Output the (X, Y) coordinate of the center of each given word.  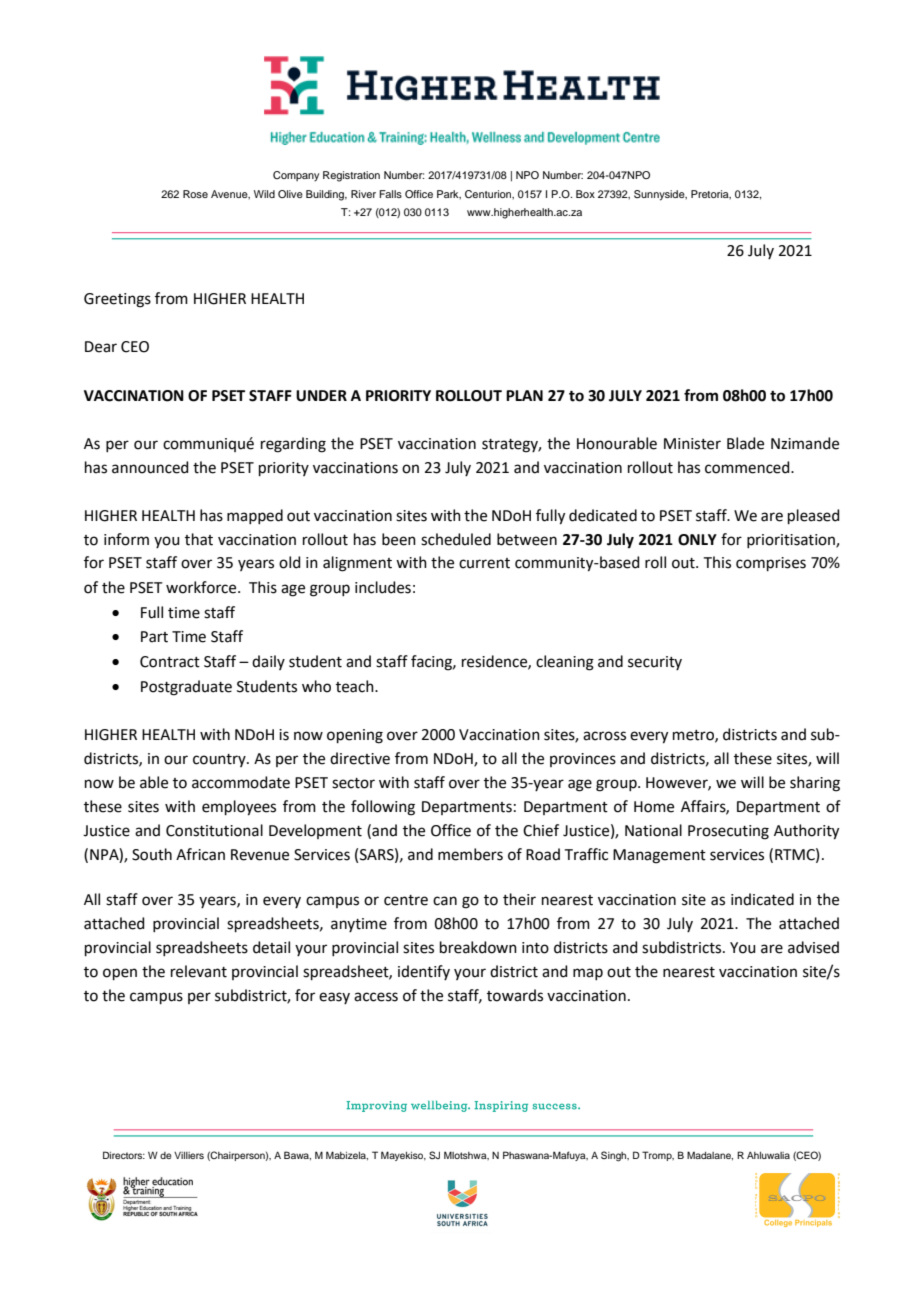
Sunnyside (660, 195)
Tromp (658, 1156)
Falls (390, 194)
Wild (264, 194)
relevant (199, 971)
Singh (615, 1156)
